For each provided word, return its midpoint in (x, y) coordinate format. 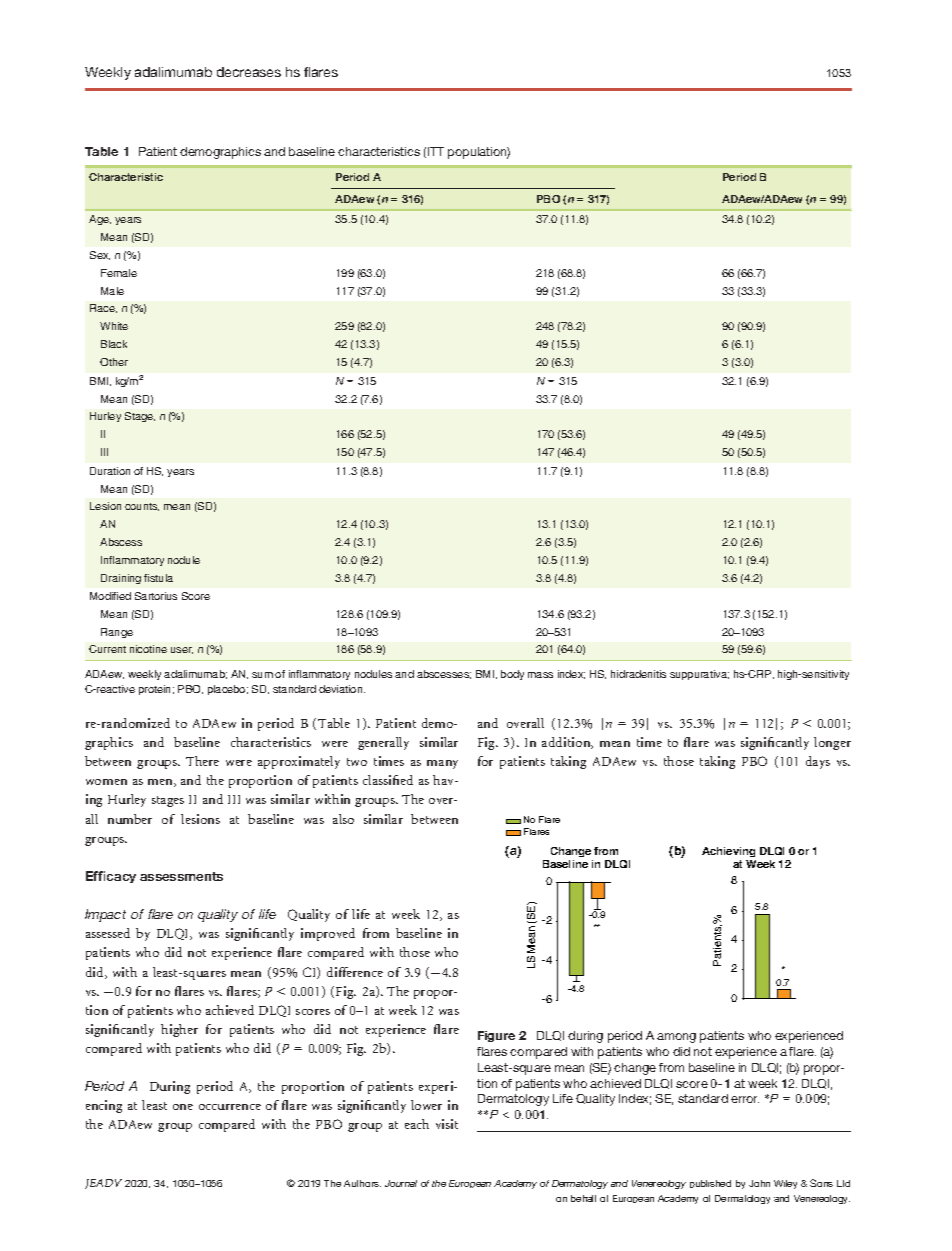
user (182, 650)
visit (447, 1124)
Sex (100, 255)
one (183, 1107)
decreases (249, 72)
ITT (436, 151)
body (512, 675)
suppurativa (699, 675)
